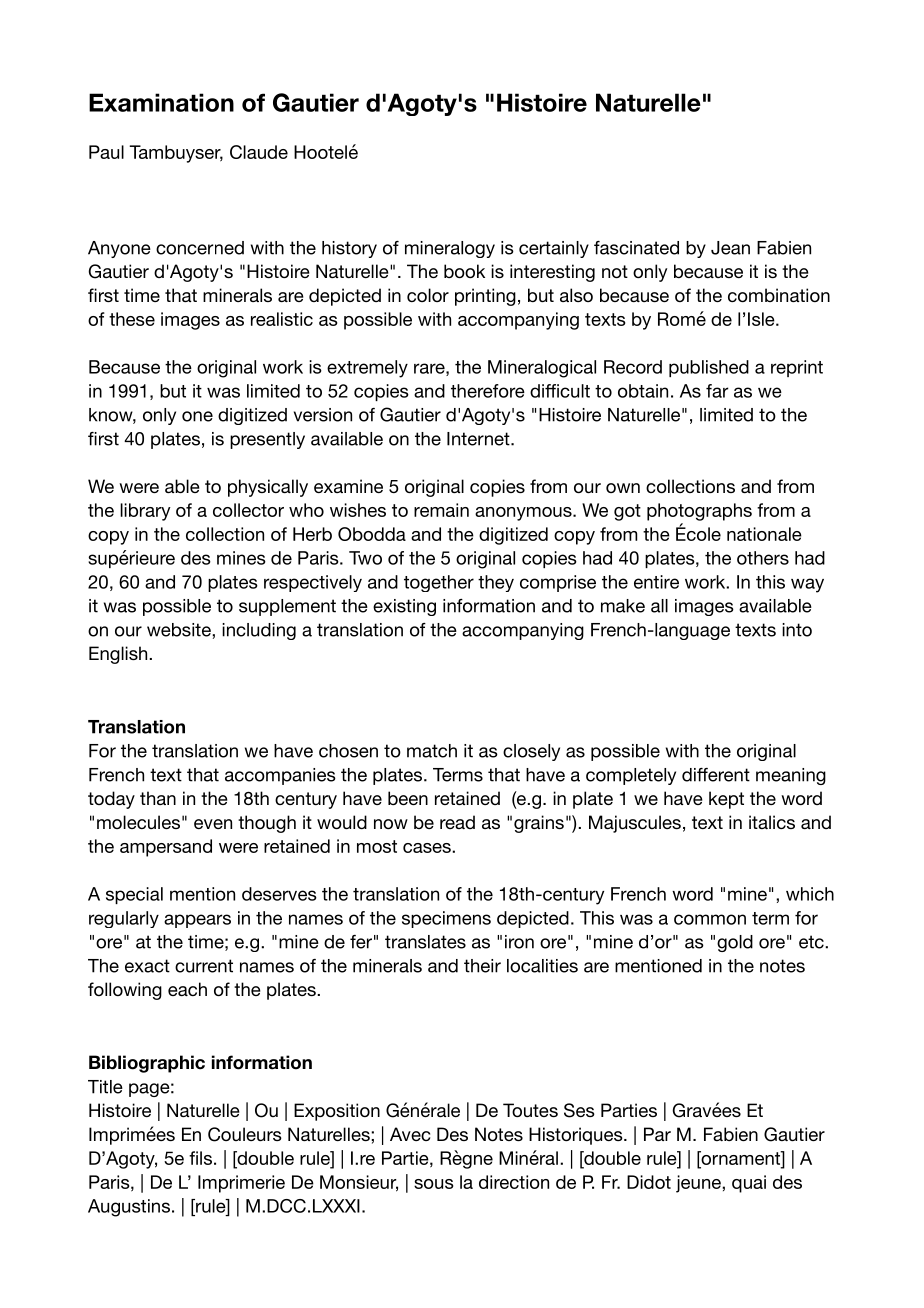  What do you see at coordinates (457, 822) in the screenshot?
I see `read` at bounding box center [457, 822].
